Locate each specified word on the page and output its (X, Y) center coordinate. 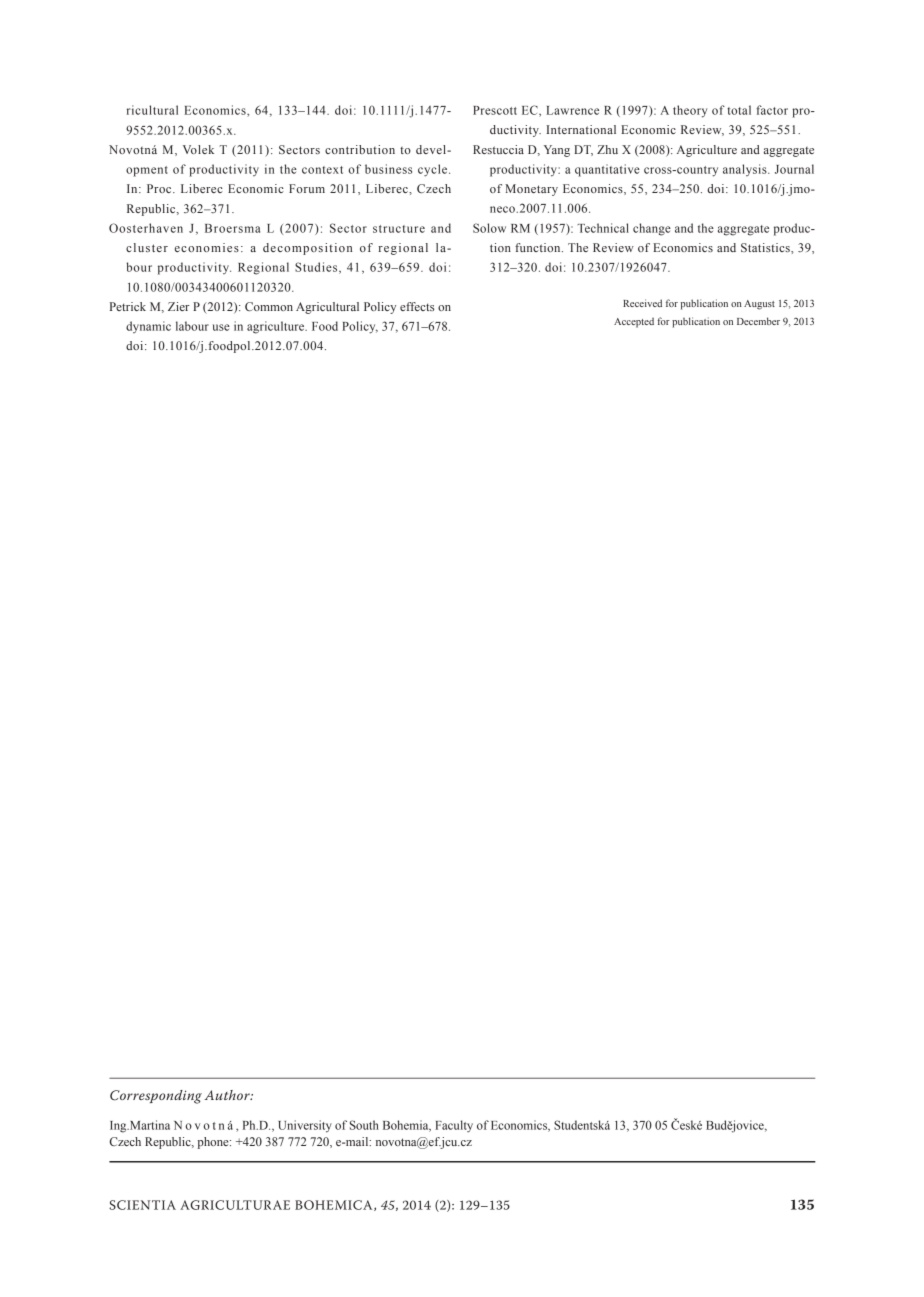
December (758, 321)
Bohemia (407, 1126)
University (305, 1126)
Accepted (634, 323)
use (221, 327)
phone (214, 1143)
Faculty (454, 1126)
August (759, 305)
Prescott (495, 110)
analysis (746, 170)
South (364, 1125)
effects (417, 306)
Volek (198, 149)
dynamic (148, 327)
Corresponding (156, 1097)
